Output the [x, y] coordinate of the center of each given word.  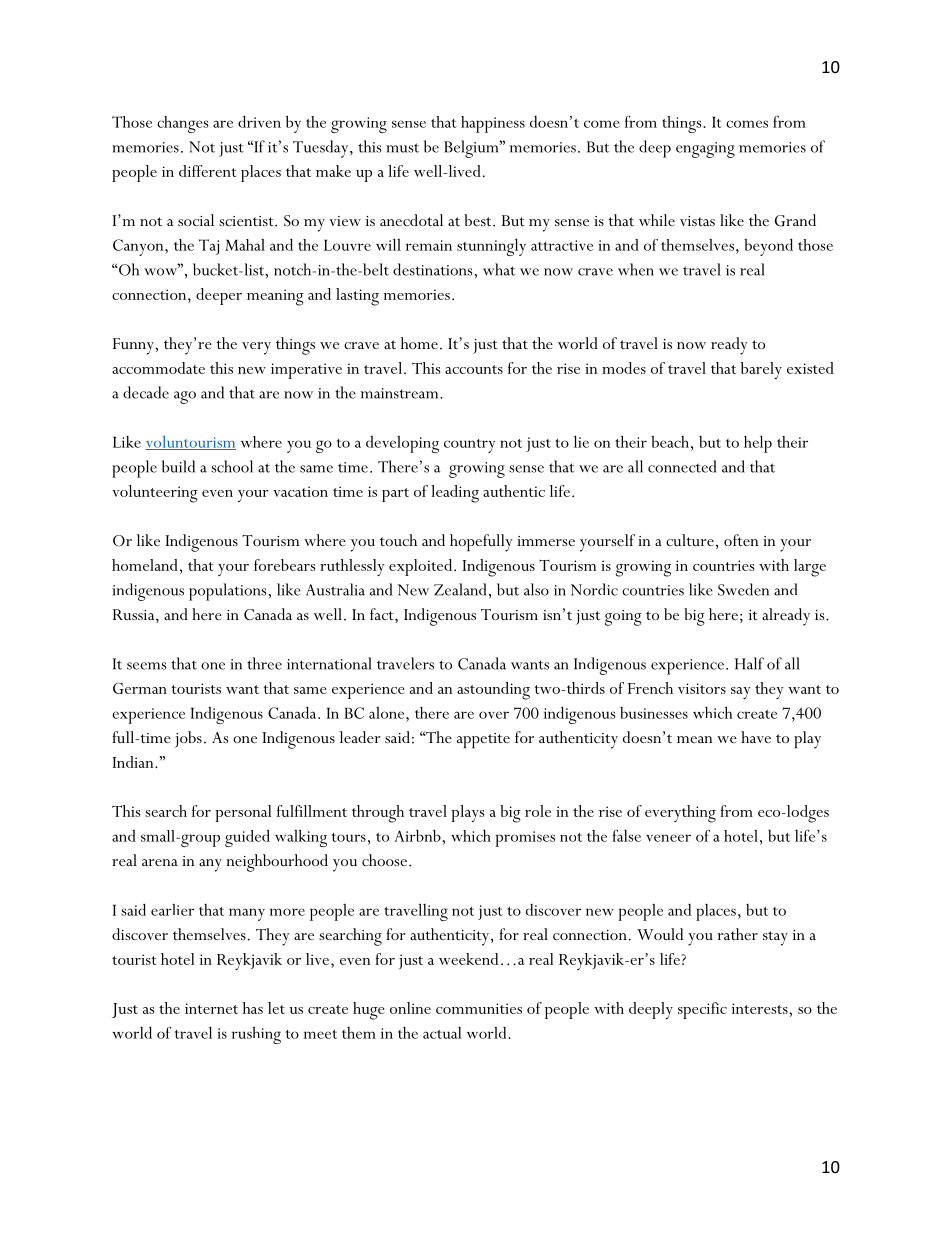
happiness [493, 124]
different [207, 171]
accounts [474, 369]
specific [702, 1010]
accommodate [158, 368]
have [756, 737]
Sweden [743, 589]
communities [479, 1008]
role [538, 811]
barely [761, 370]
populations [229, 592]
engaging [705, 150]
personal [243, 813]
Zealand [460, 589]
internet [211, 1008]
